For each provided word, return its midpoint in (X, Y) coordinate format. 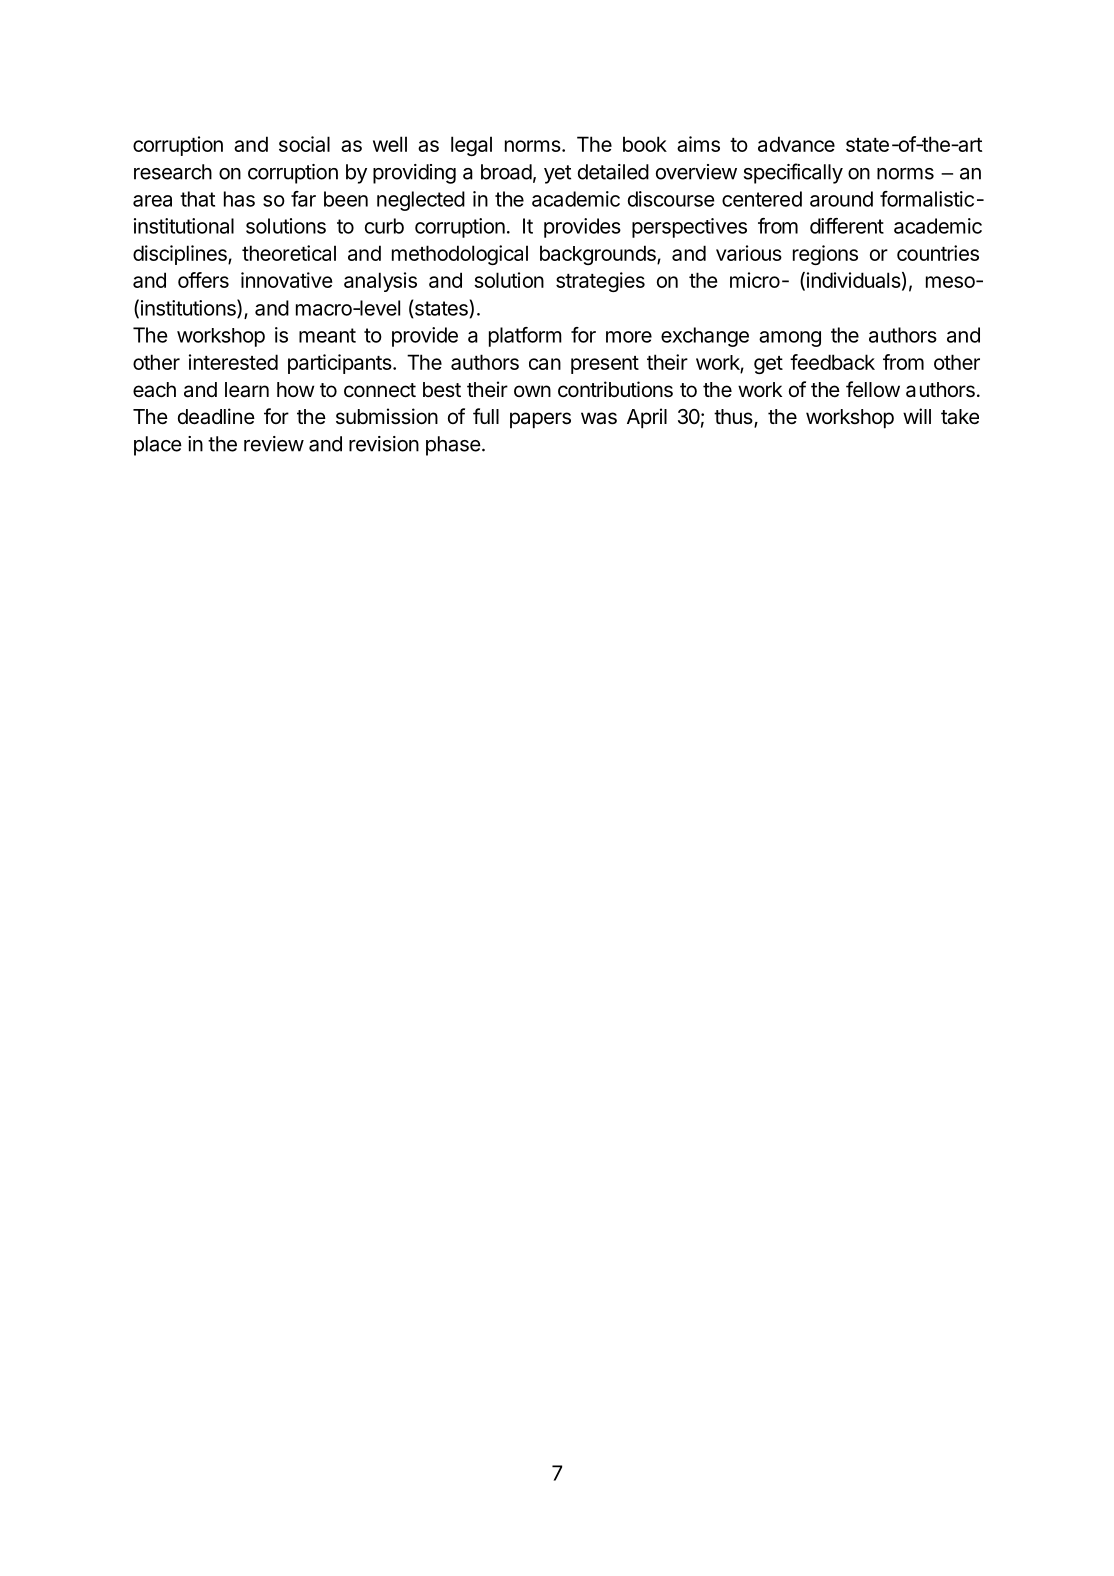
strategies (600, 282)
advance (796, 144)
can (545, 364)
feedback (832, 362)
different (847, 226)
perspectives (689, 228)
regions (825, 255)
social (304, 144)
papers (540, 420)
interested (233, 362)
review (274, 444)
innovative (286, 280)
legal (471, 146)
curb (384, 226)
